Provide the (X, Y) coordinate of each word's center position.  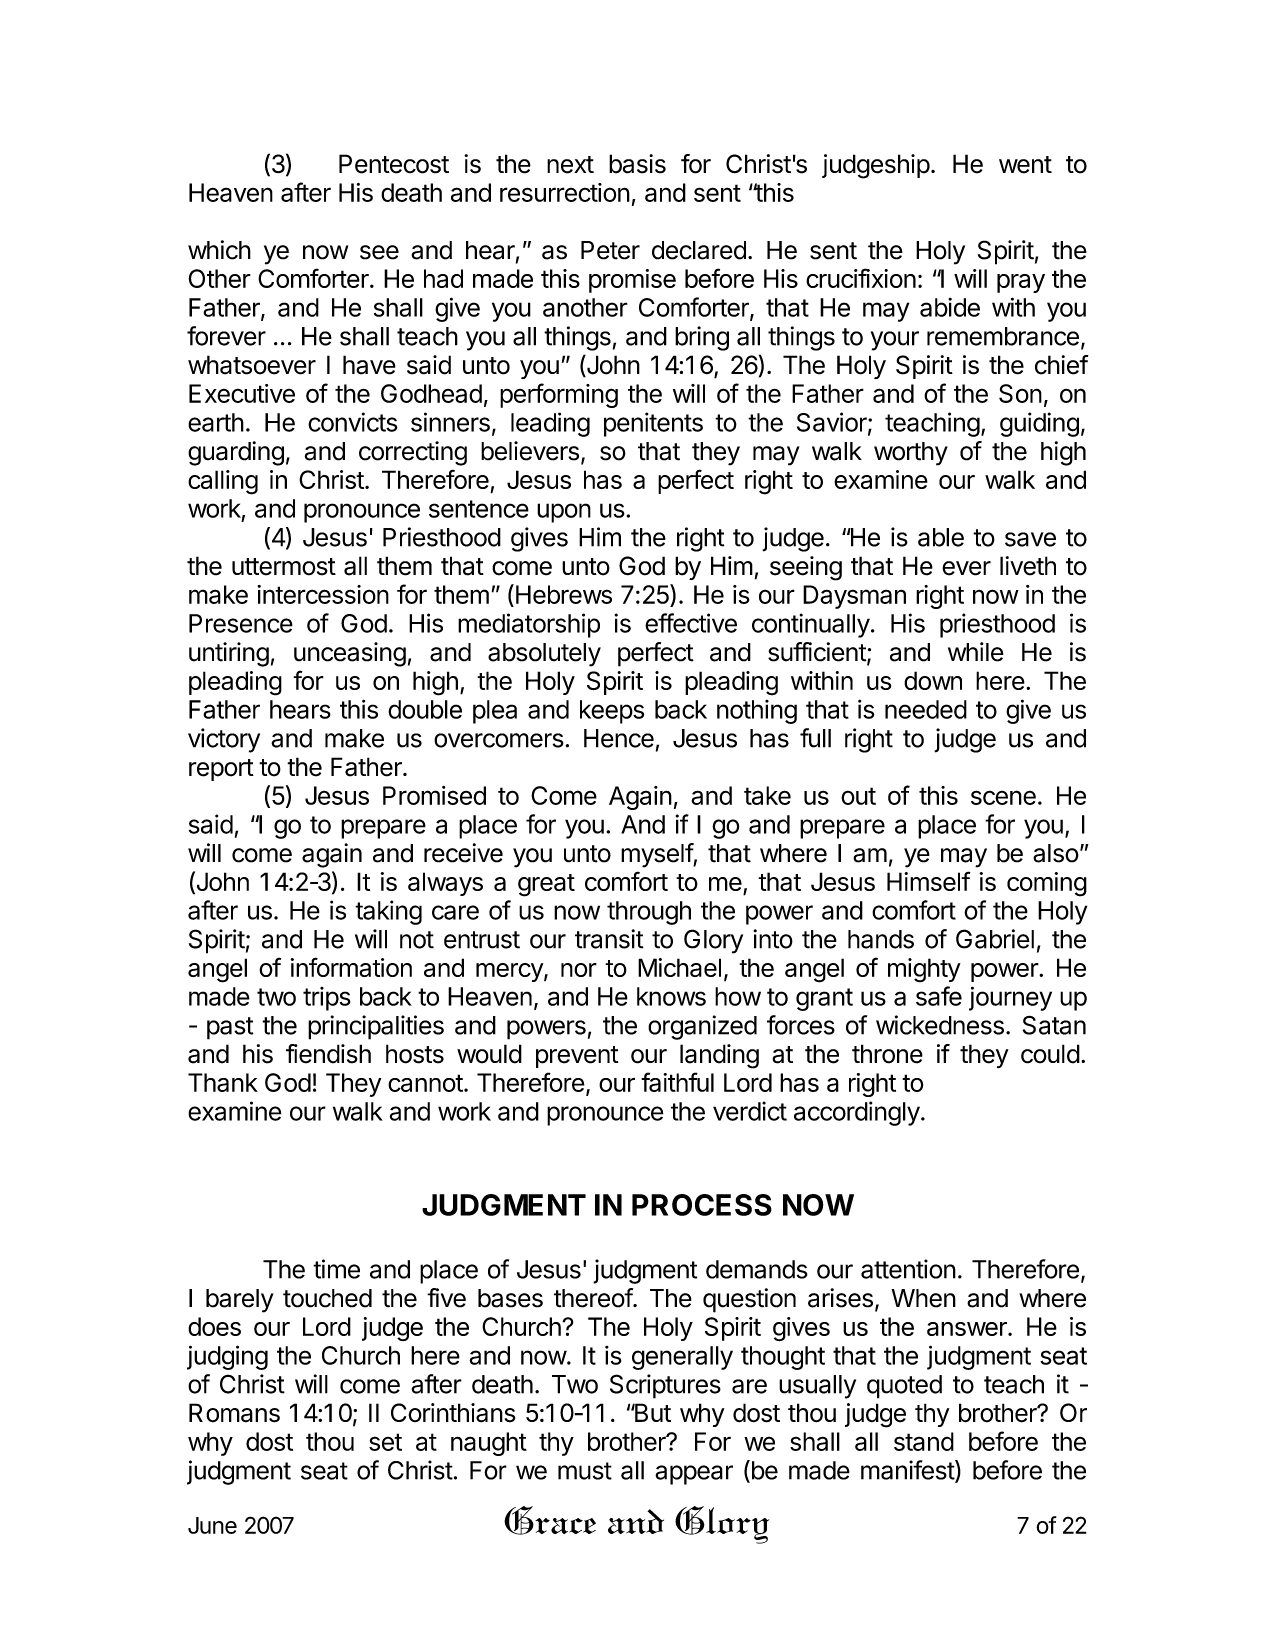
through (649, 913)
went (1025, 165)
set (385, 1442)
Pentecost (394, 164)
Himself (929, 881)
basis (637, 164)
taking (388, 912)
